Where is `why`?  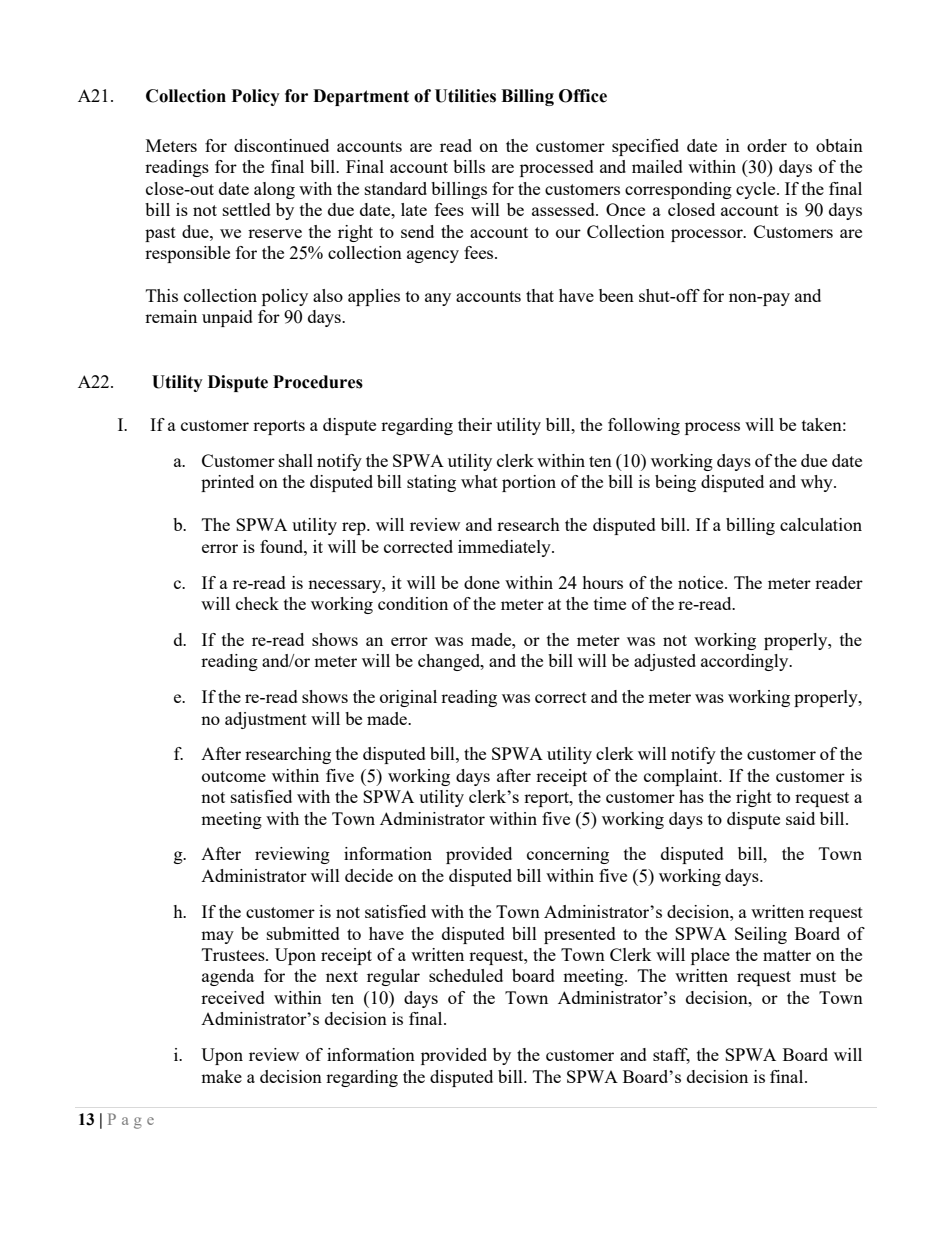 why is located at coordinates (818, 483).
